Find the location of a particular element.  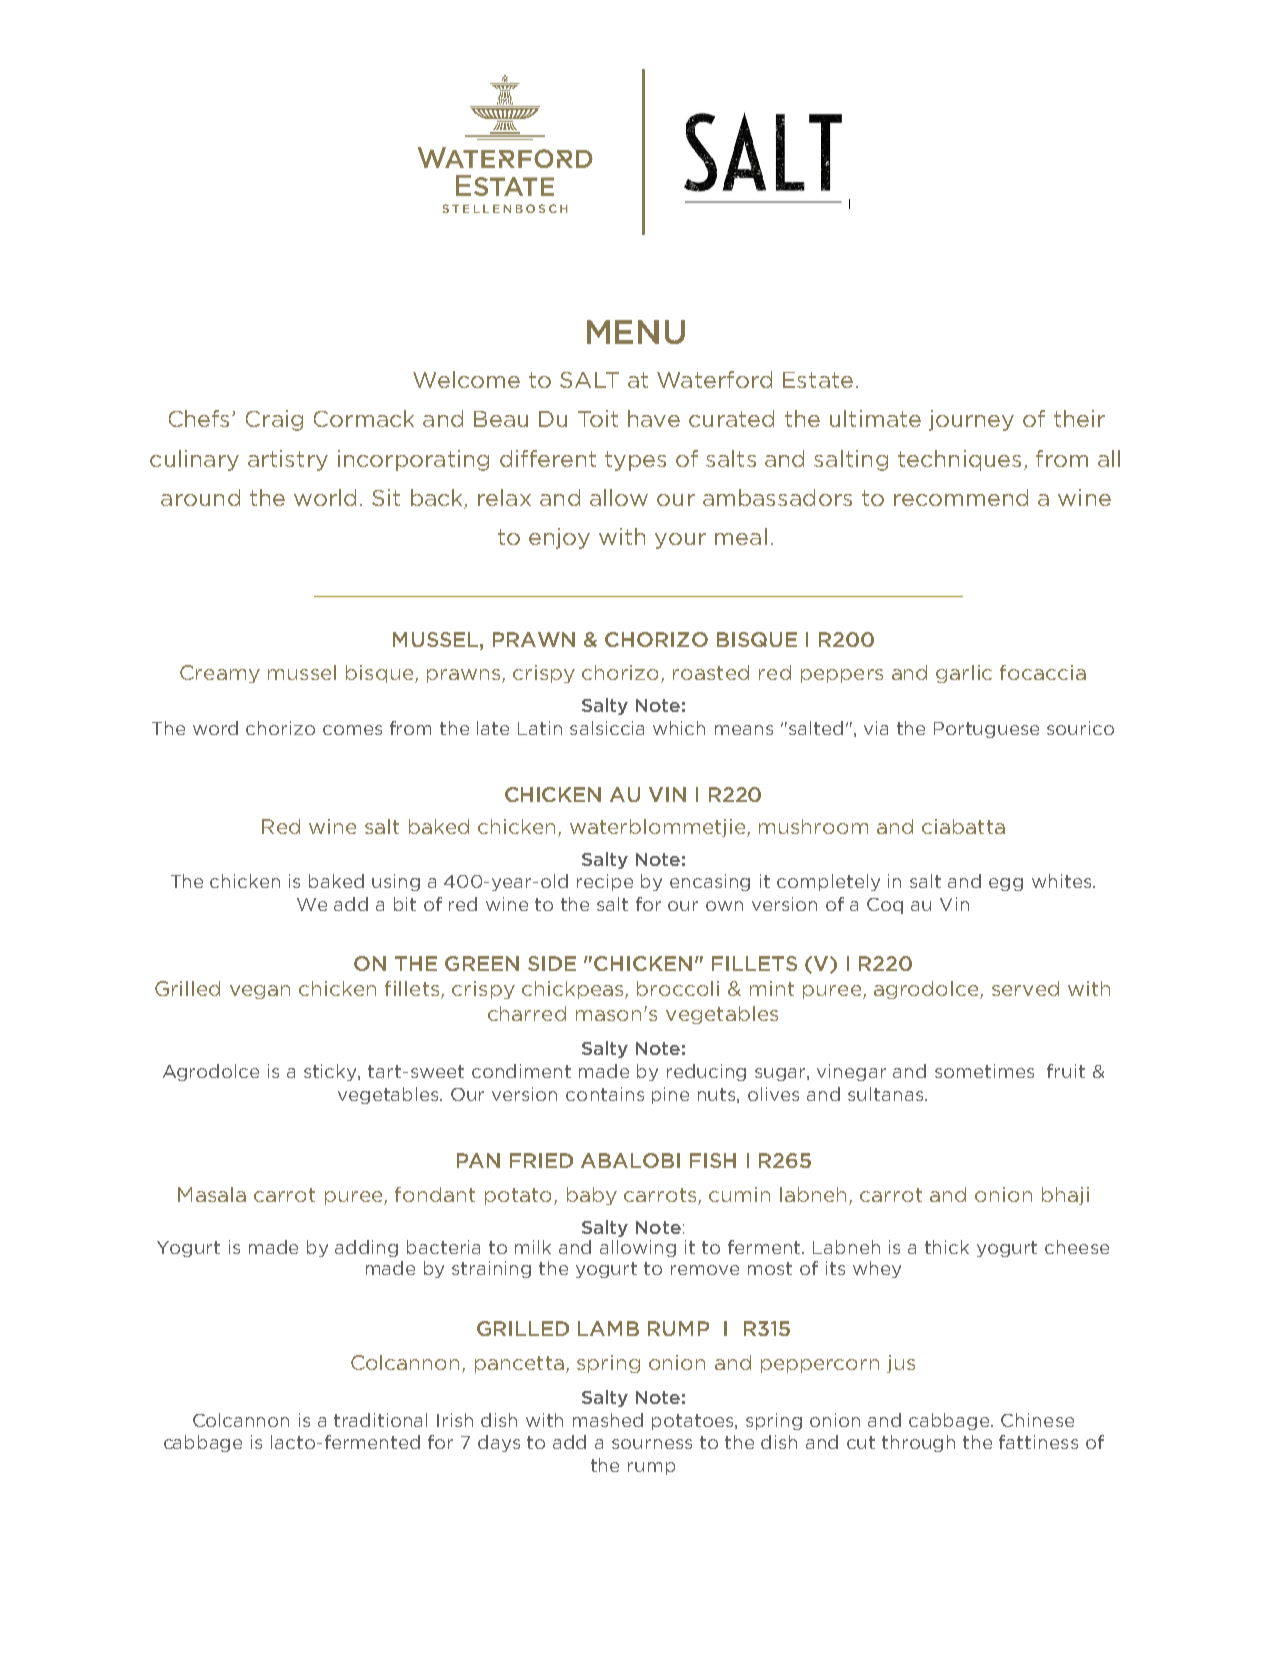

using is located at coordinates (396, 882).
